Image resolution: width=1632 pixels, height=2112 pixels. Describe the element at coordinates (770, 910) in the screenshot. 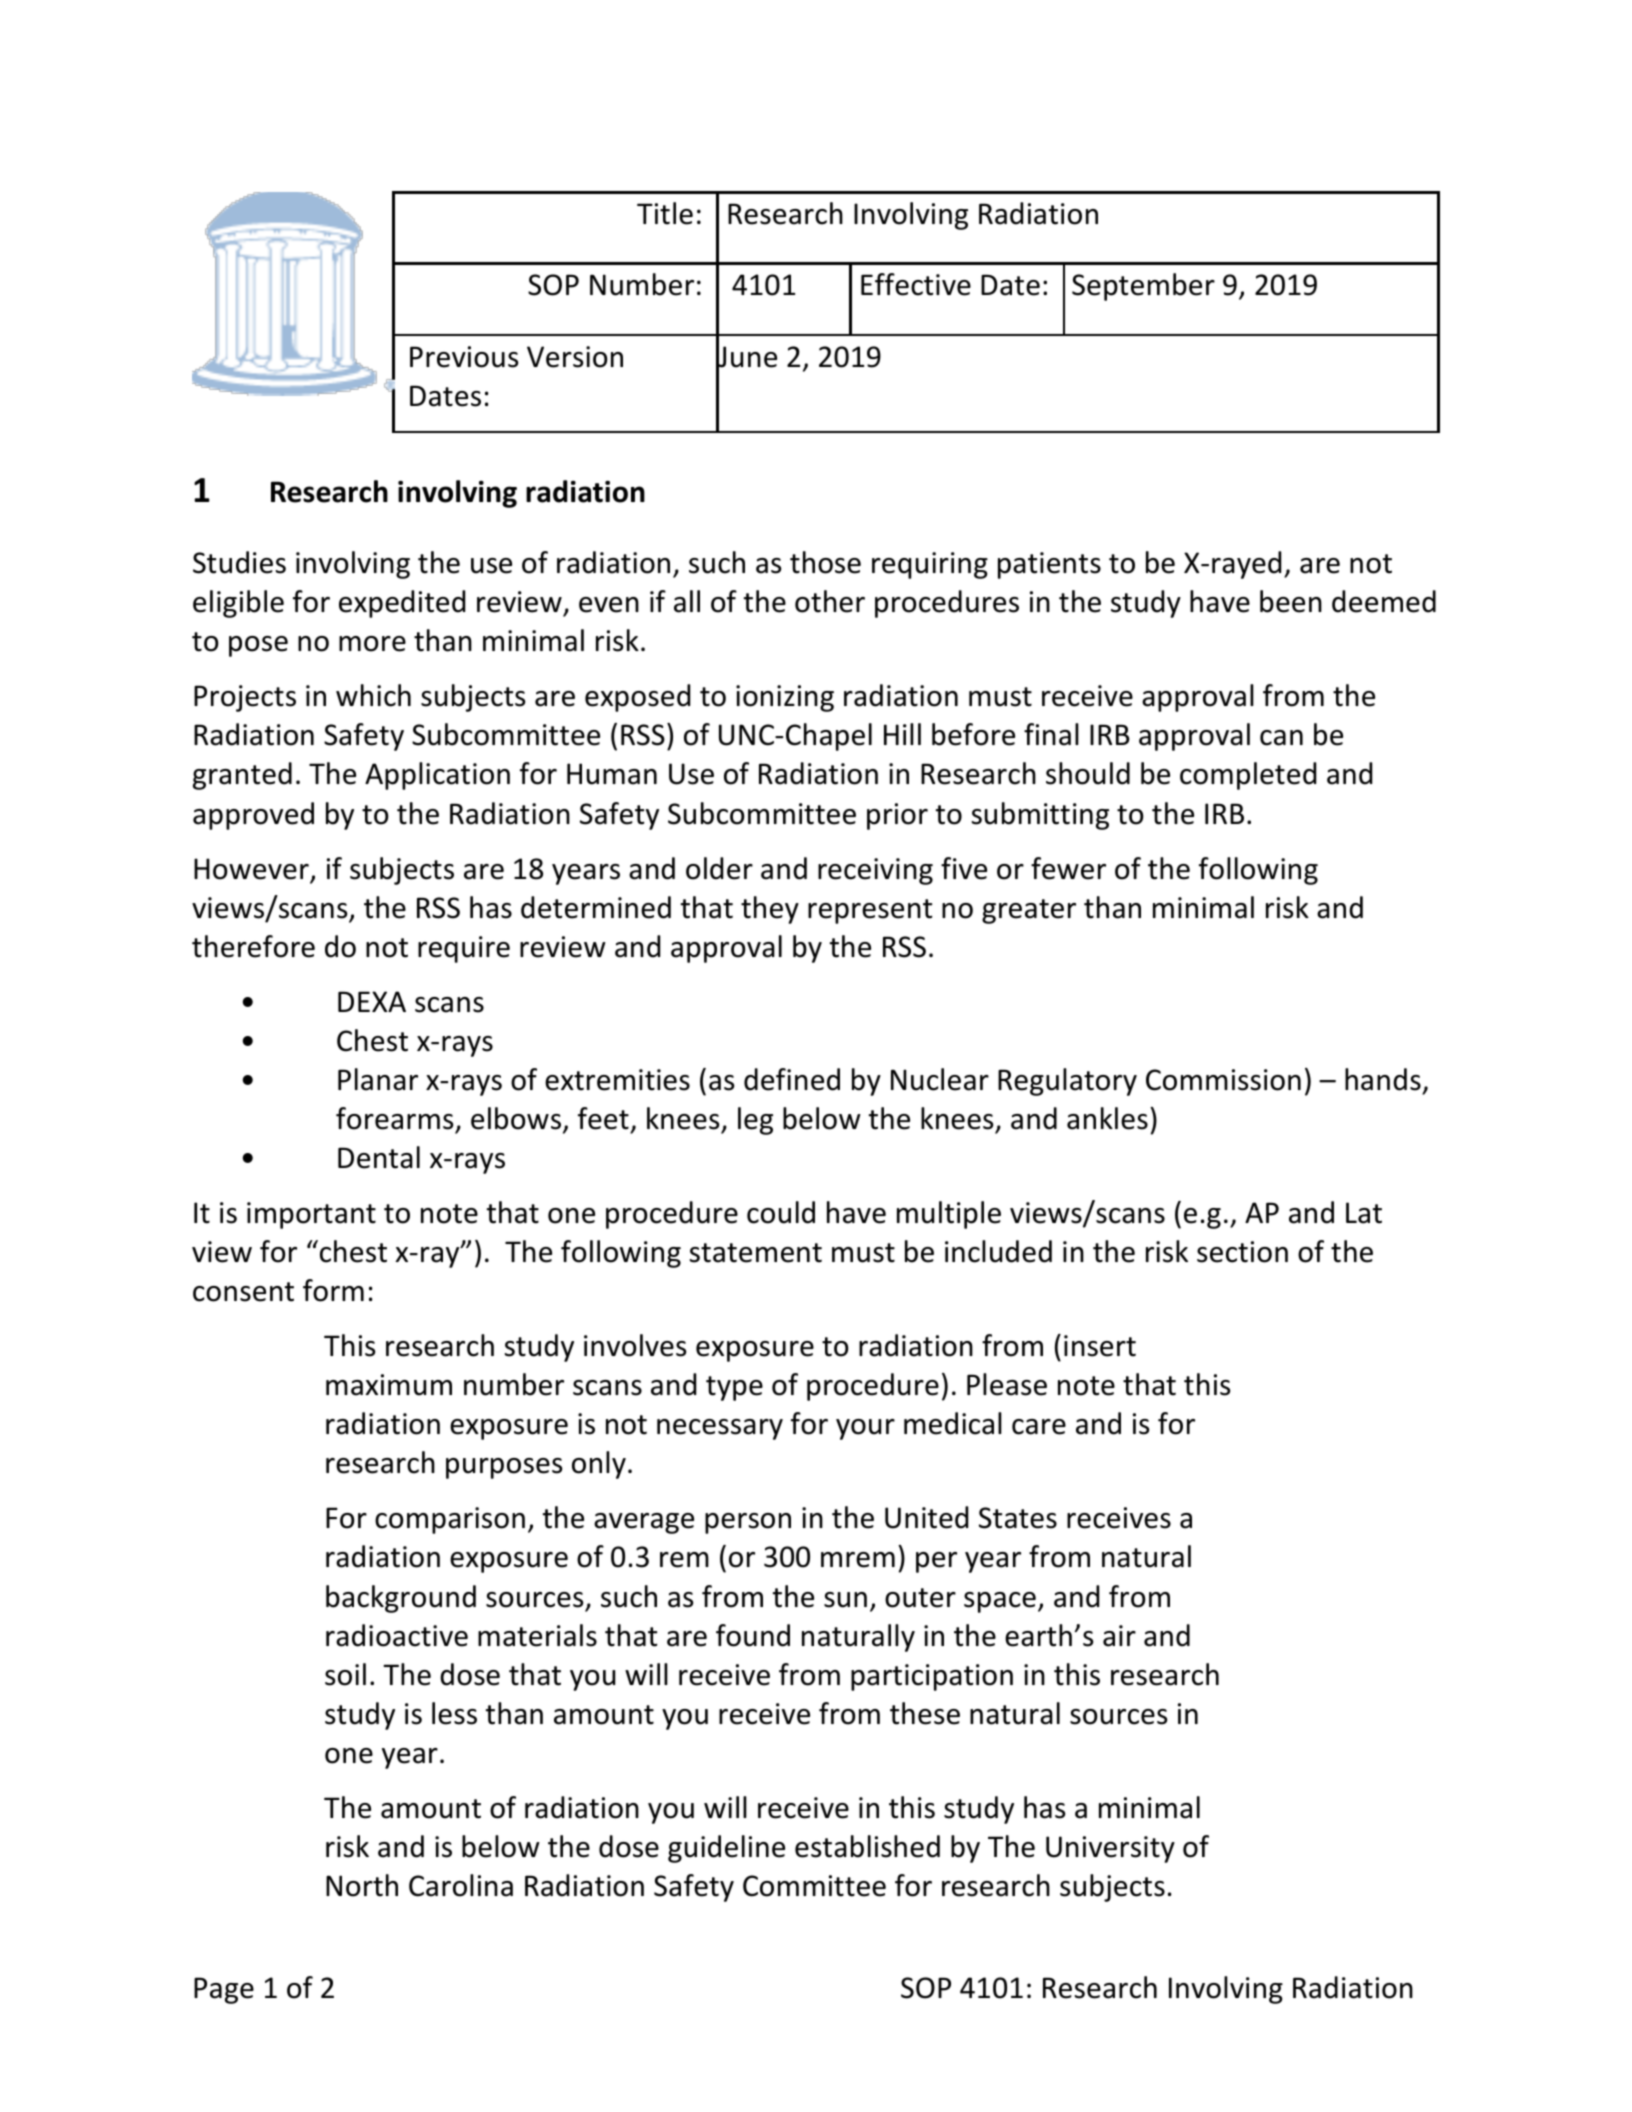

I see `they` at that location.
